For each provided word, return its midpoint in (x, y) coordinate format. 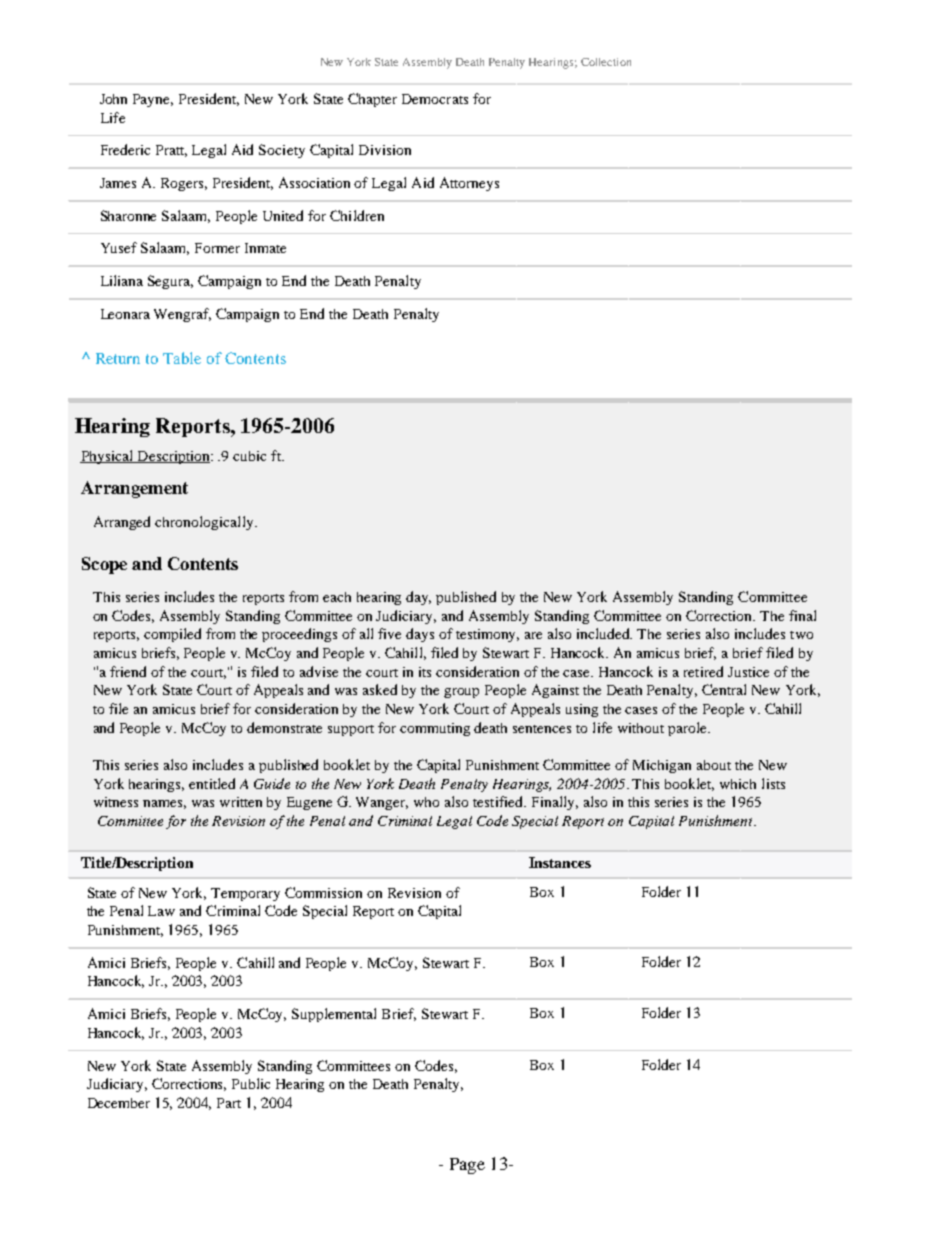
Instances (560, 862)
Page (467, 1166)
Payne (153, 100)
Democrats (435, 99)
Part (229, 1103)
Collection (606, 62)
